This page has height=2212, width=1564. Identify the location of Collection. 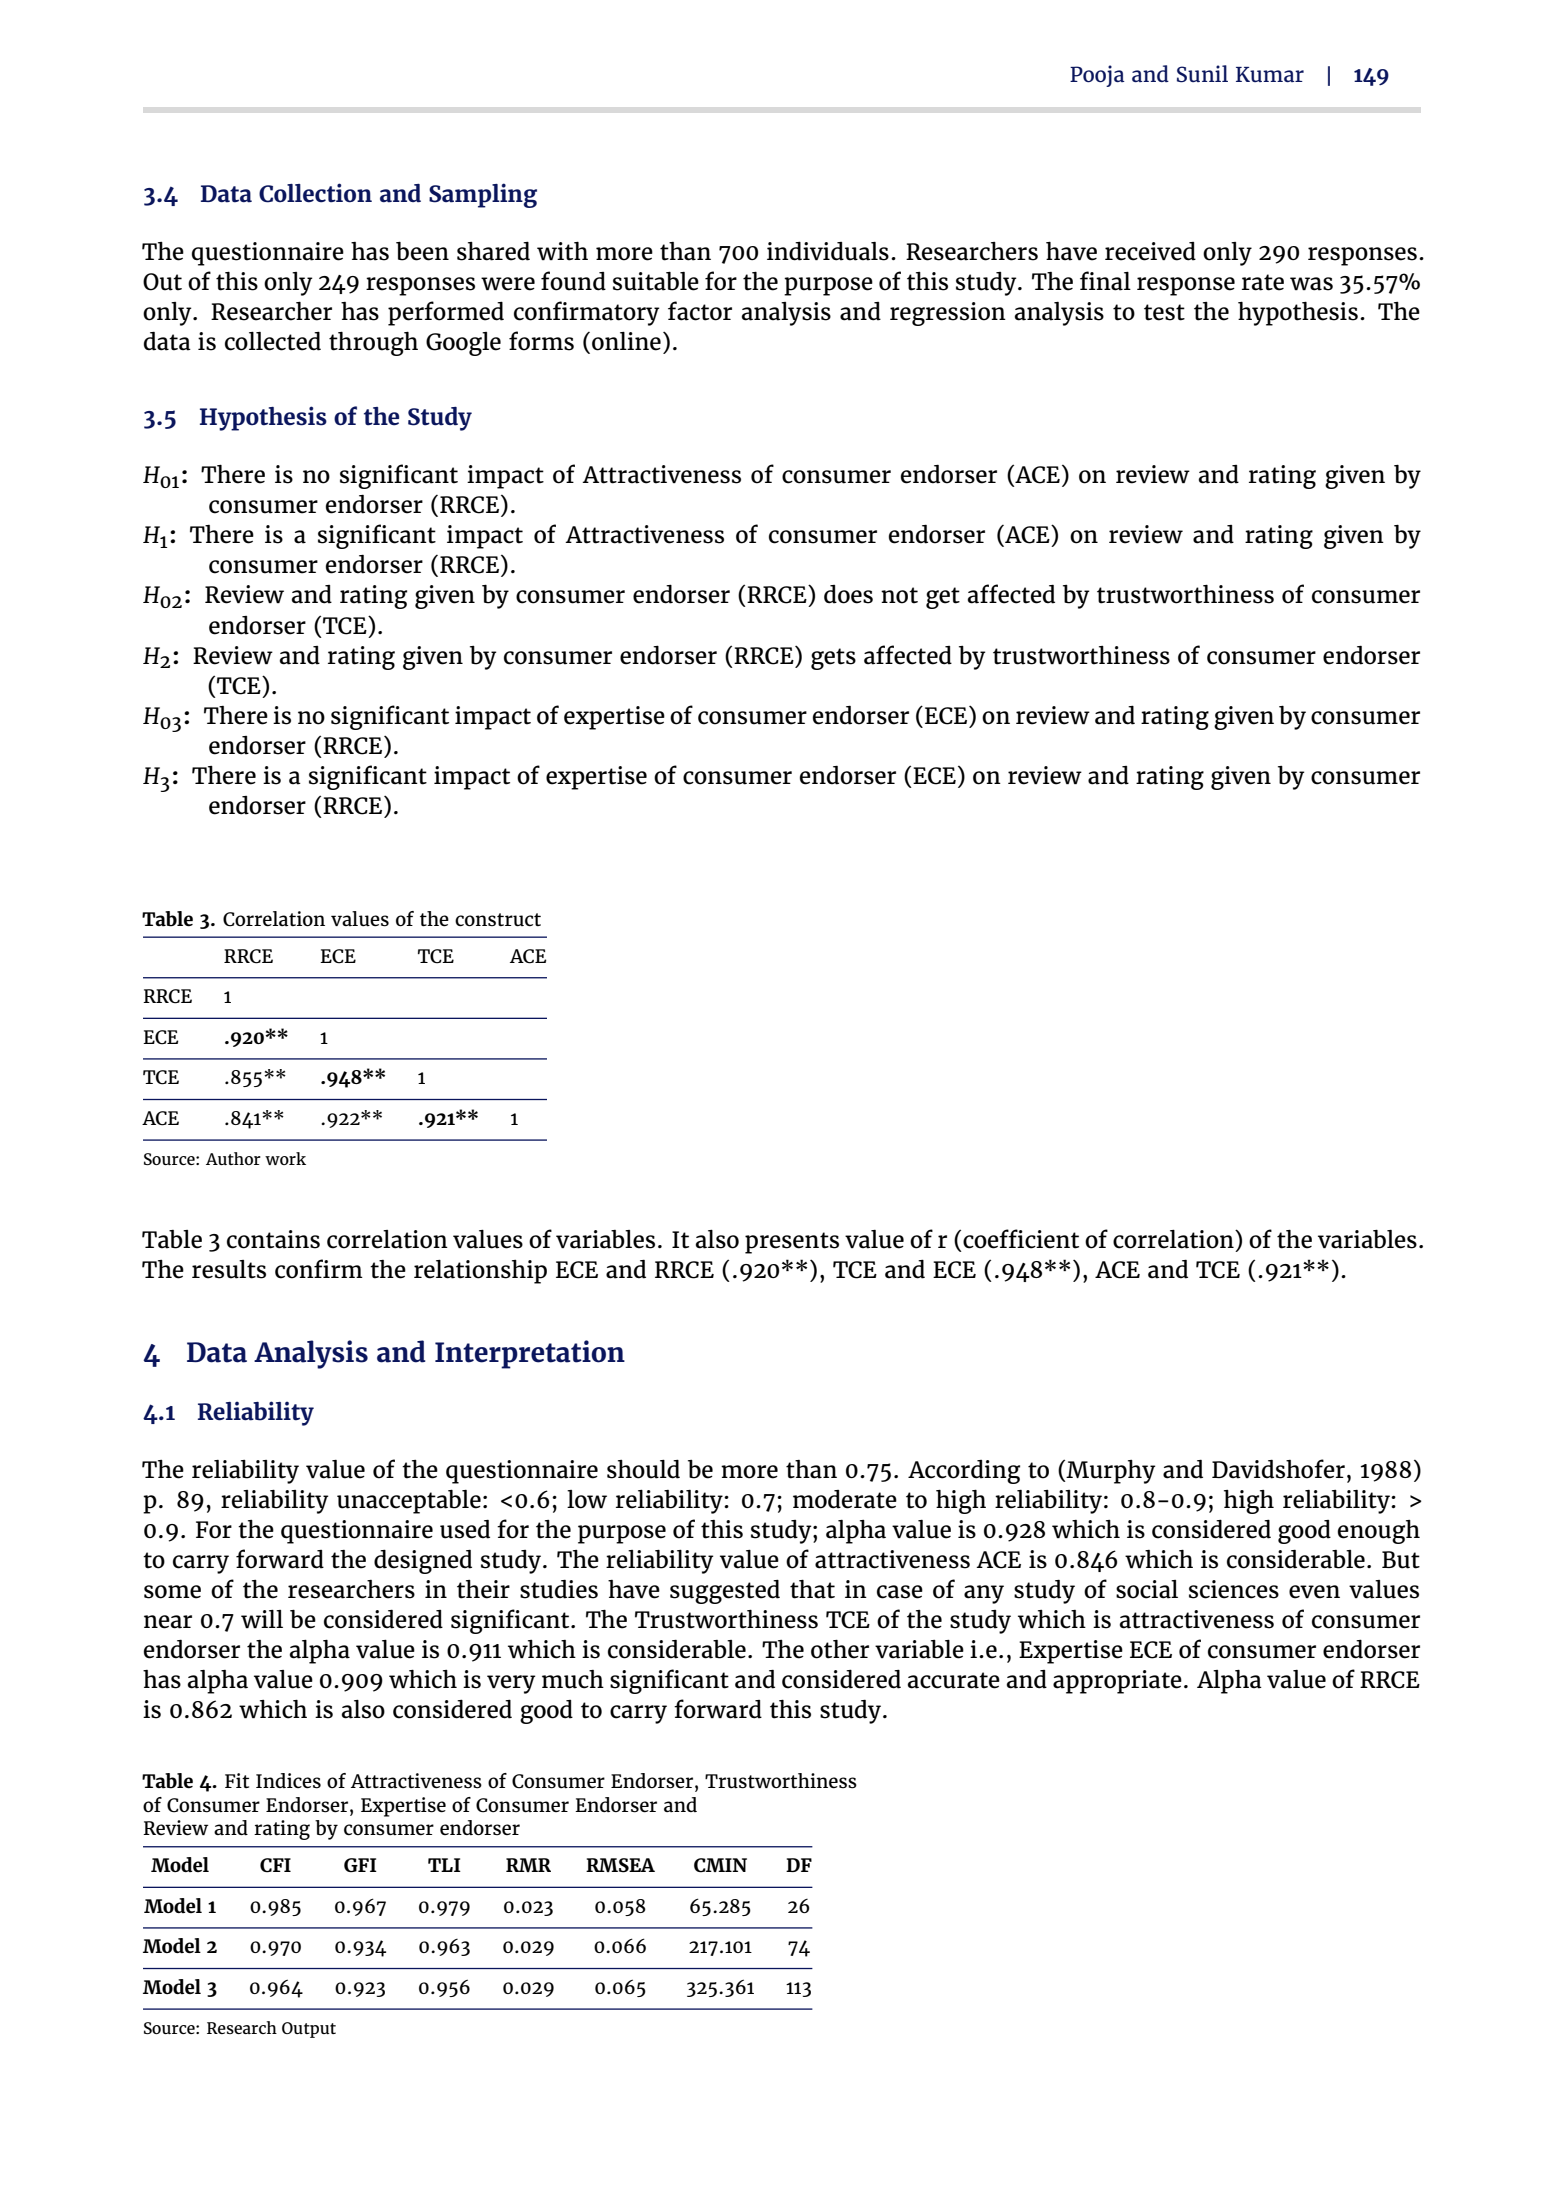
(315, 193).
